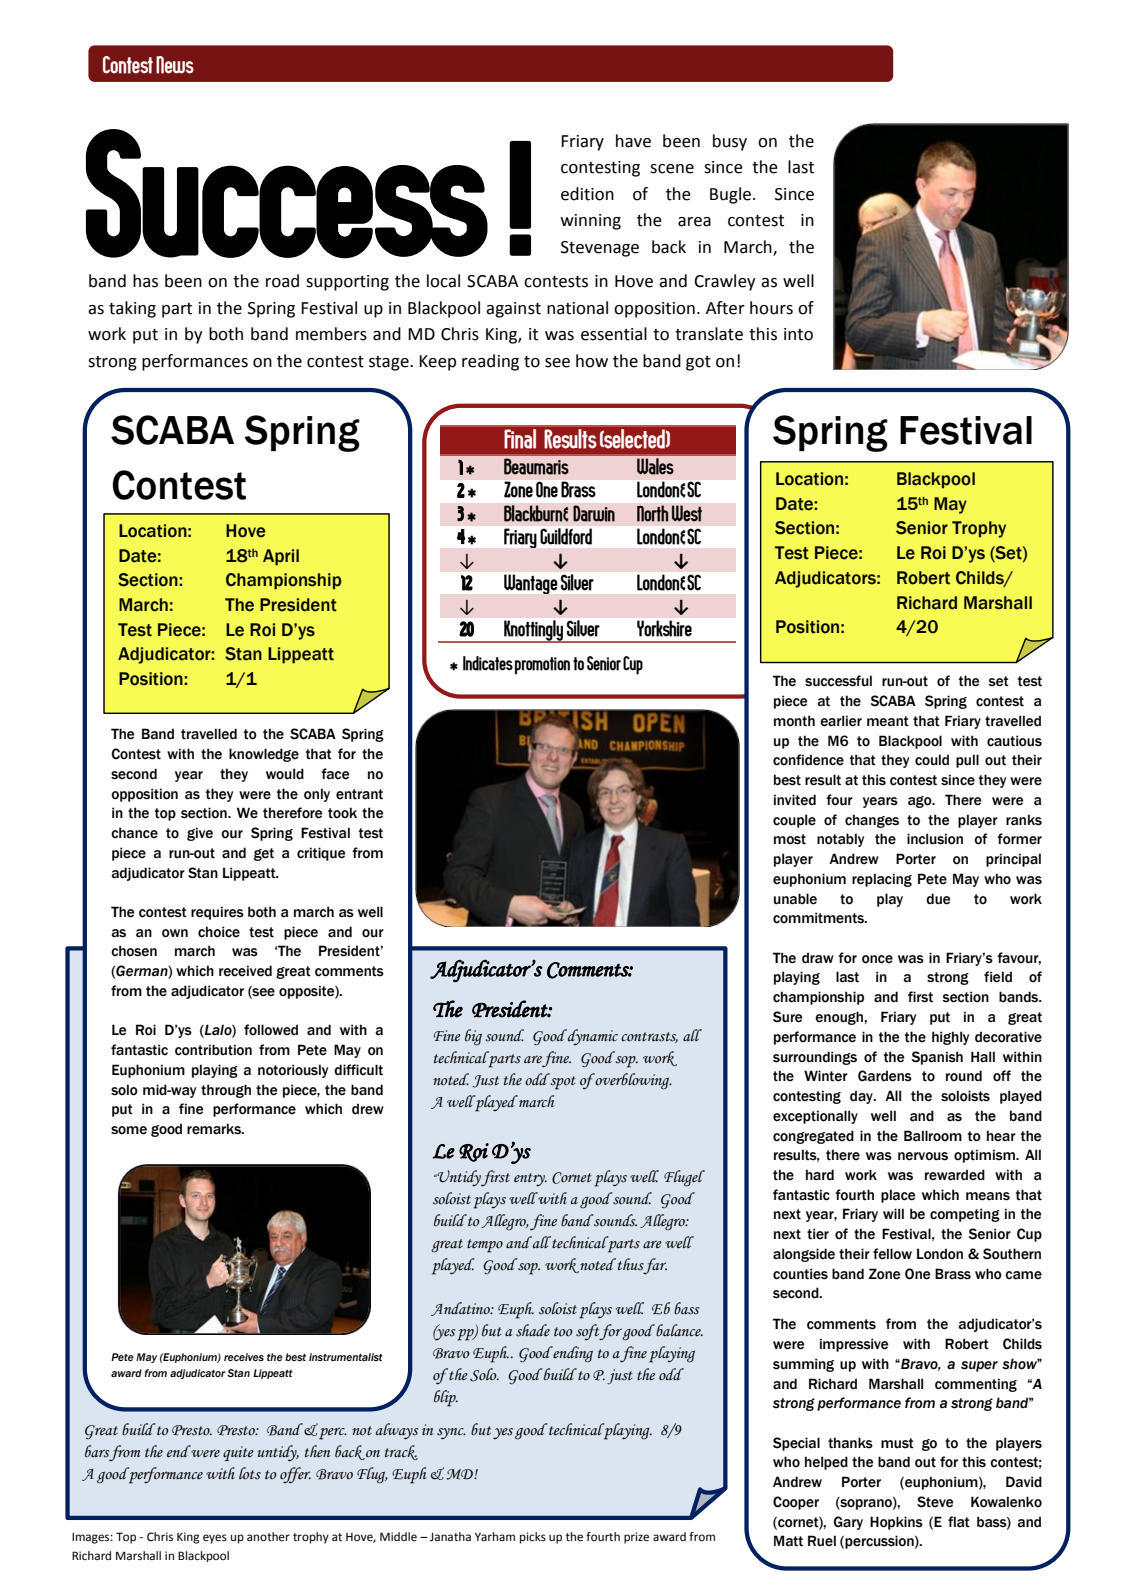  Describe the element at coordinates (175, 65) in the image. I see `News` at that location.
